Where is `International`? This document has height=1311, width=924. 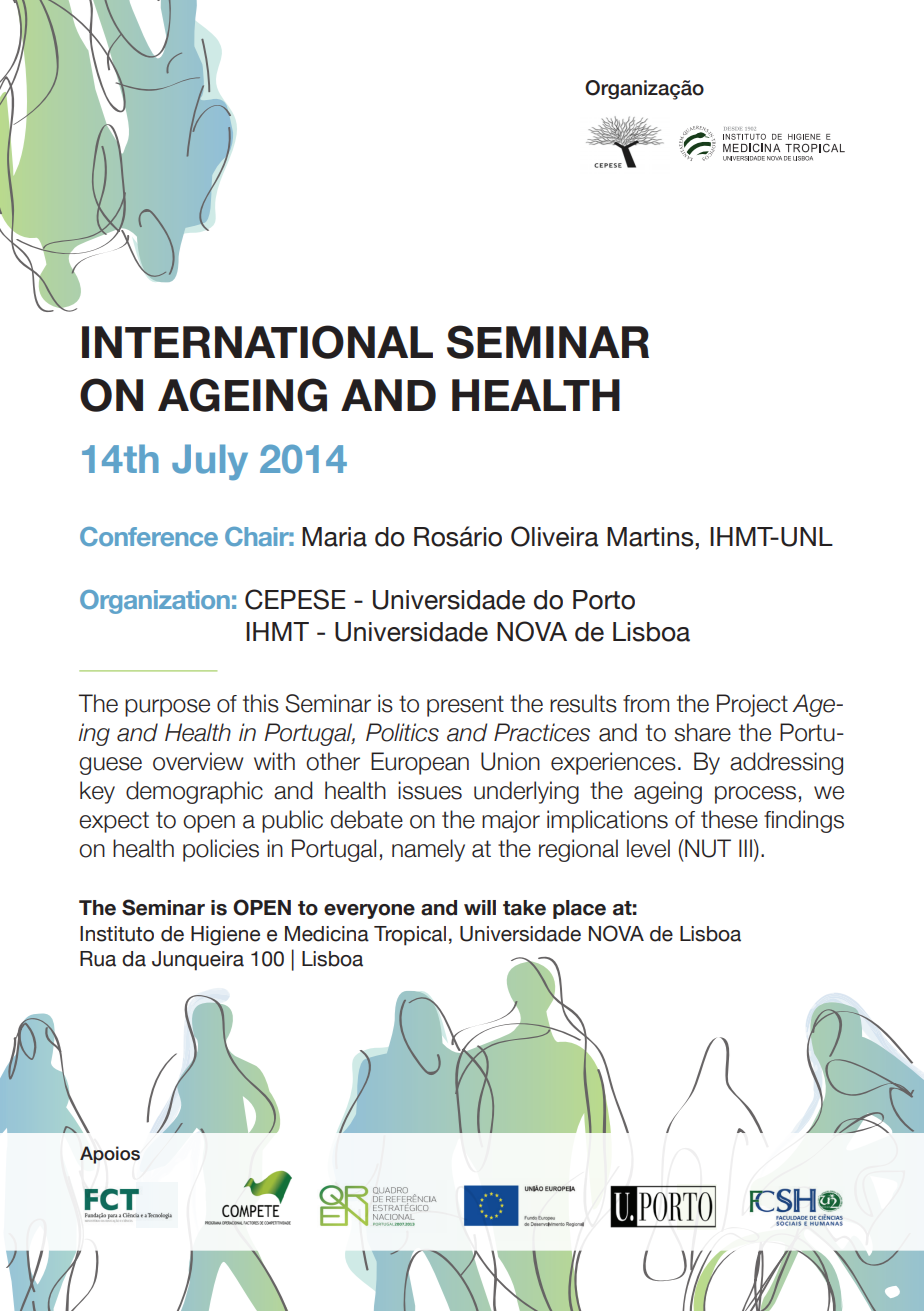
International is located at coordinates (257, 342).
